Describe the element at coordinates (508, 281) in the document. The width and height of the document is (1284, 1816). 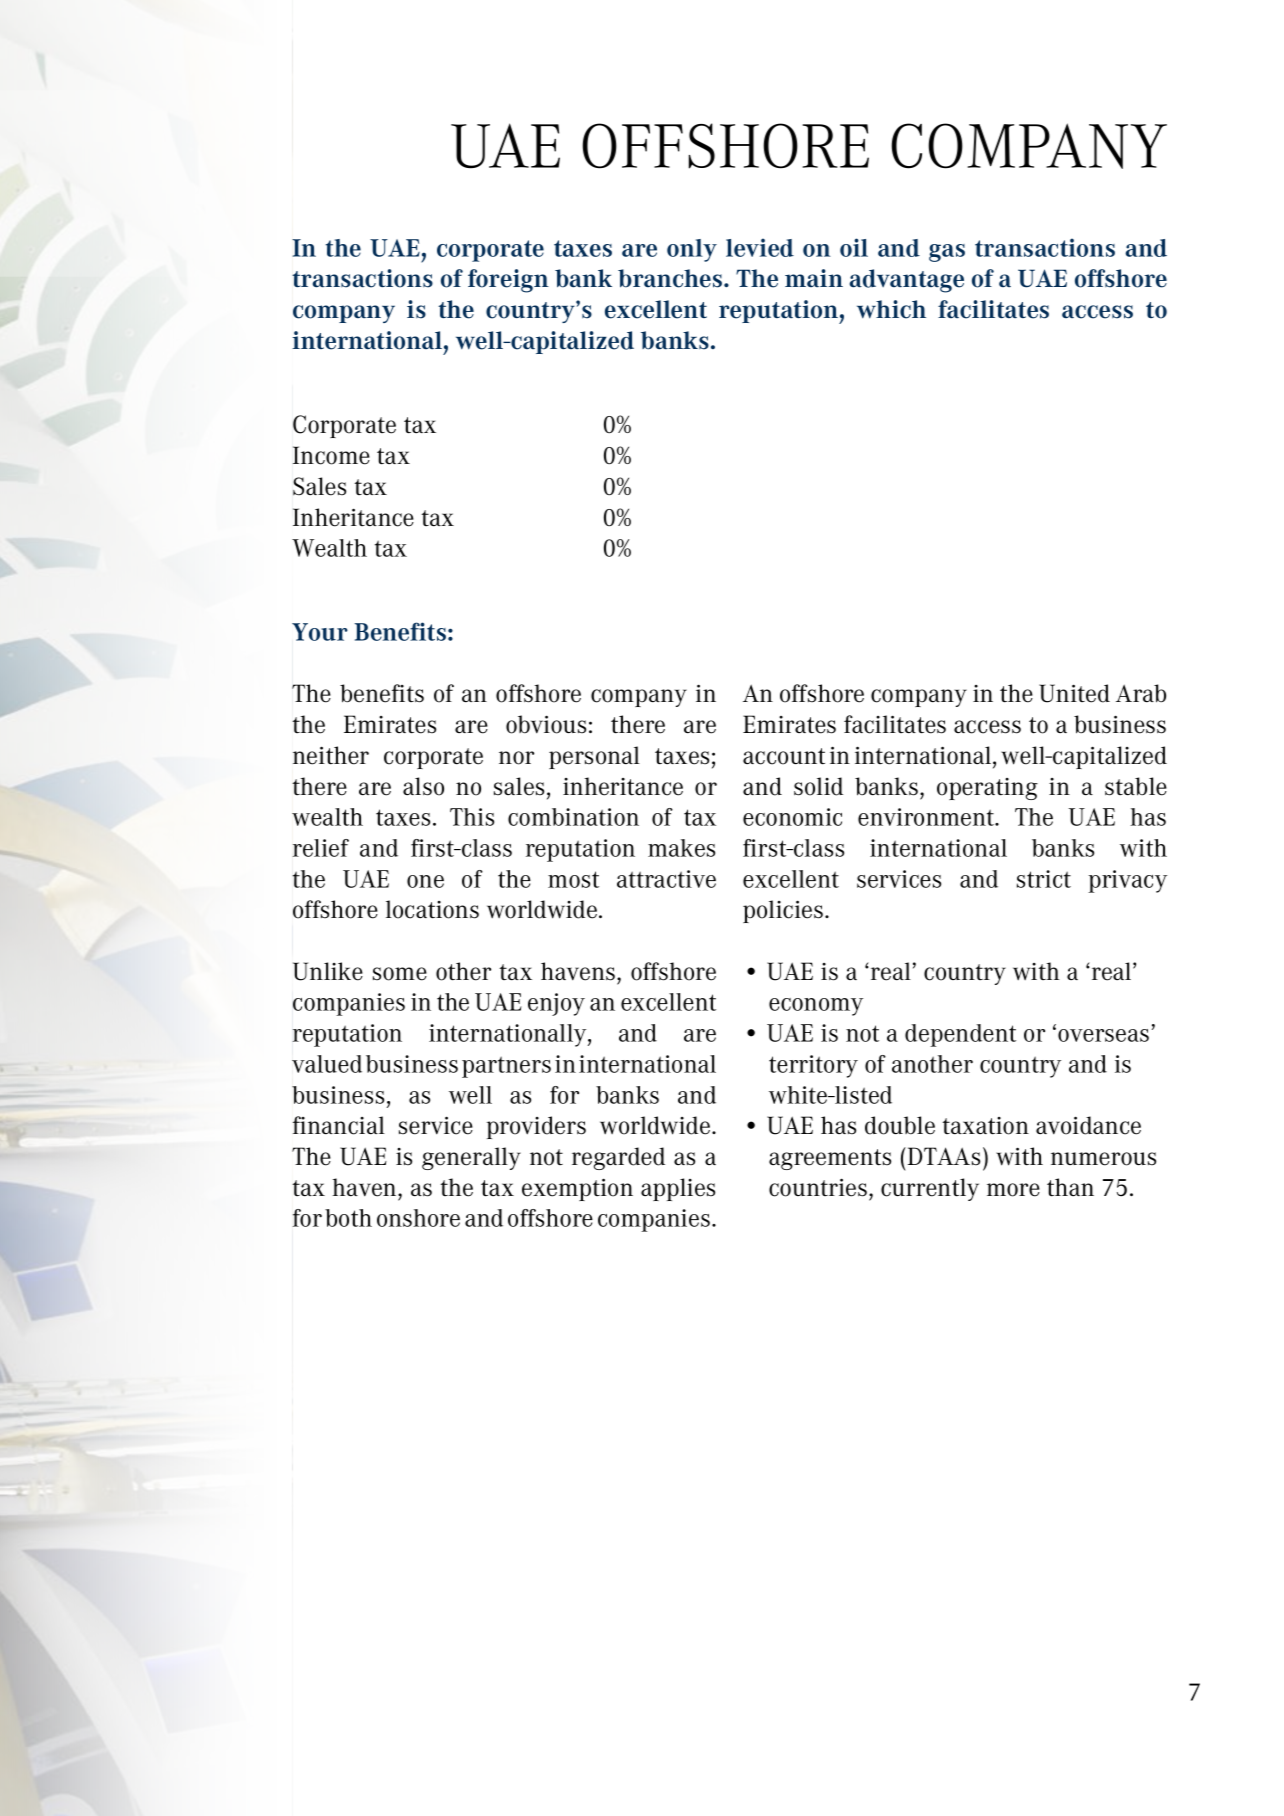
I see `foreign` at that location.
